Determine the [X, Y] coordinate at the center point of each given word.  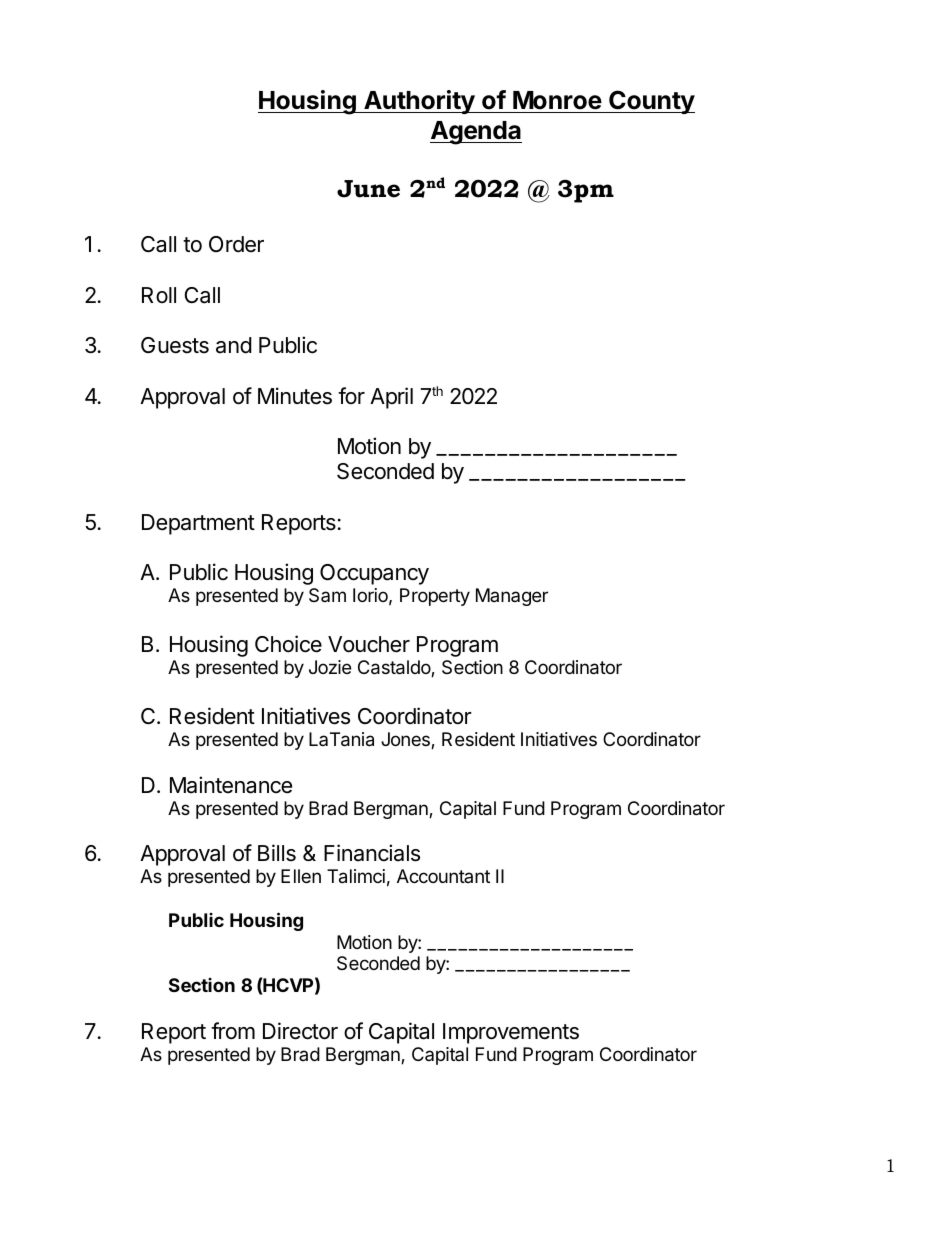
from [233, 1031]
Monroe [557, 100]
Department [198, 524]
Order [236, 244]
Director [300, 1031]
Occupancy [374, 574]
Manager [512, 597]
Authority [419, 102]
